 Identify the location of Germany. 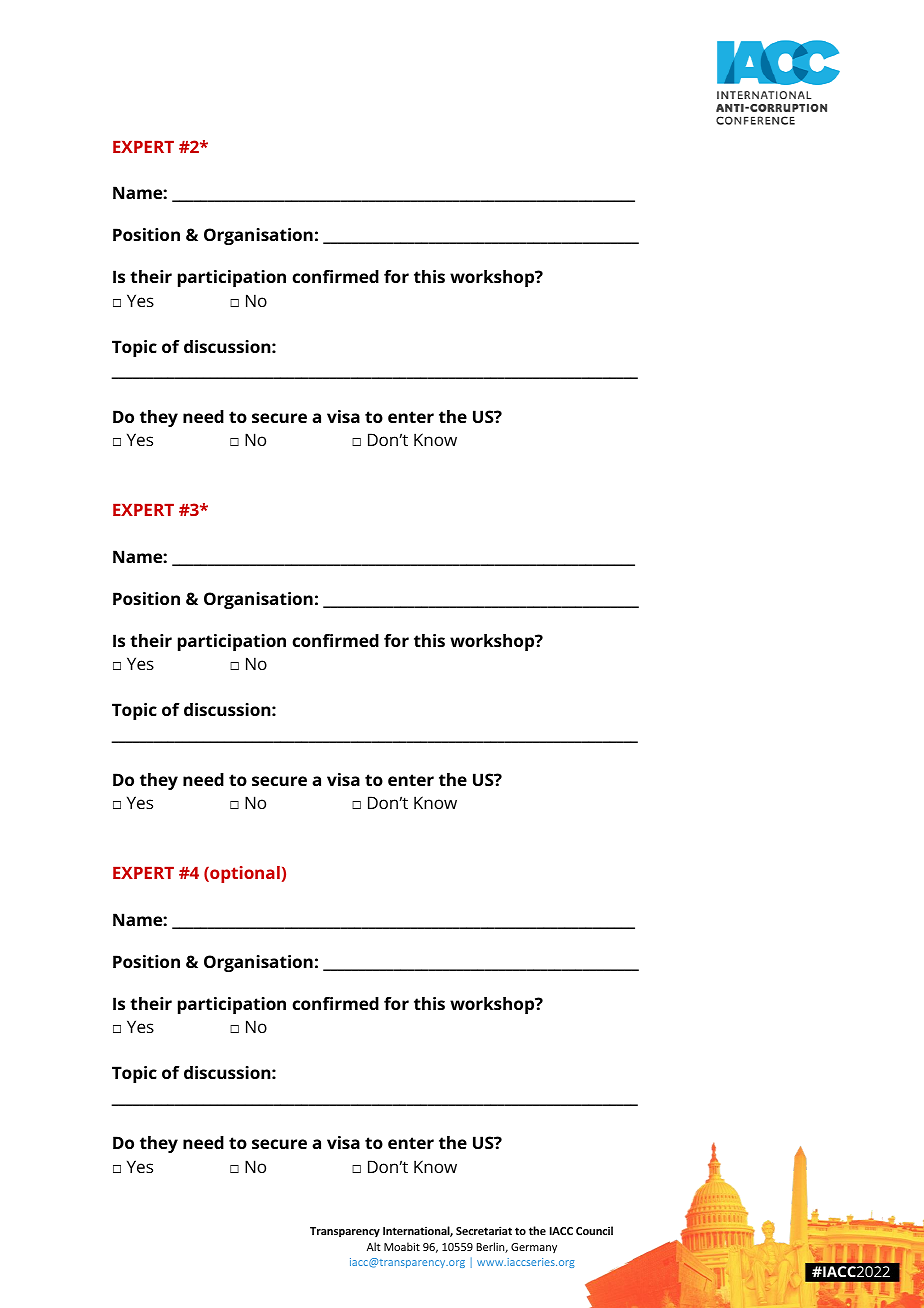
(534, 1248).
